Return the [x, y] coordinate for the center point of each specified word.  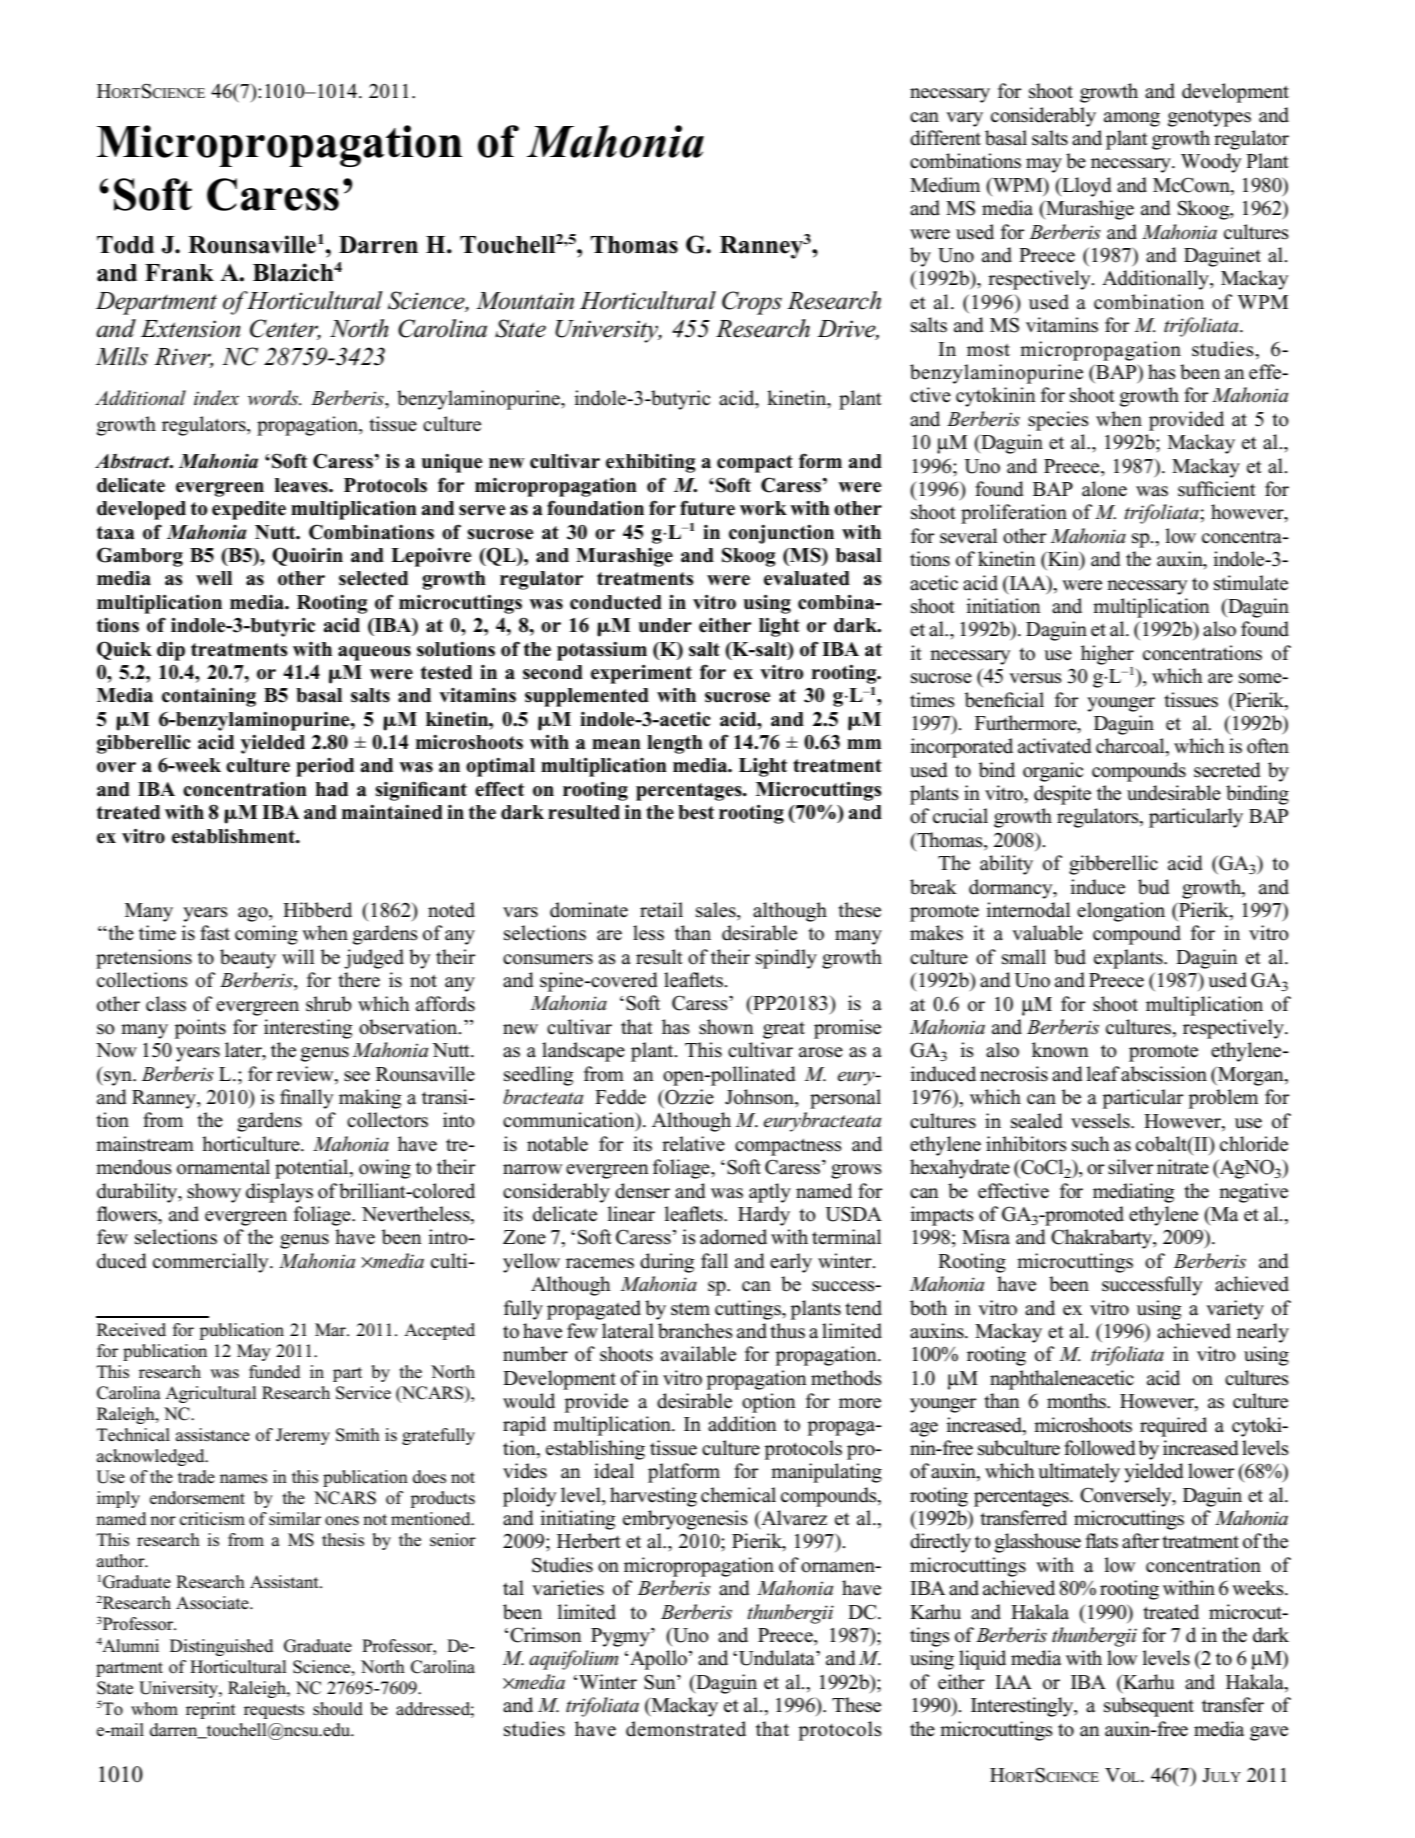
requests [274, 1711]
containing [209, 697]
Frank [179, 273]
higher [1107, 655]
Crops [752, 303]
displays [279, 1193]
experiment [641, 674]
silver [1131, 1167]
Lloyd [1086, 187]
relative [693, 1144]
